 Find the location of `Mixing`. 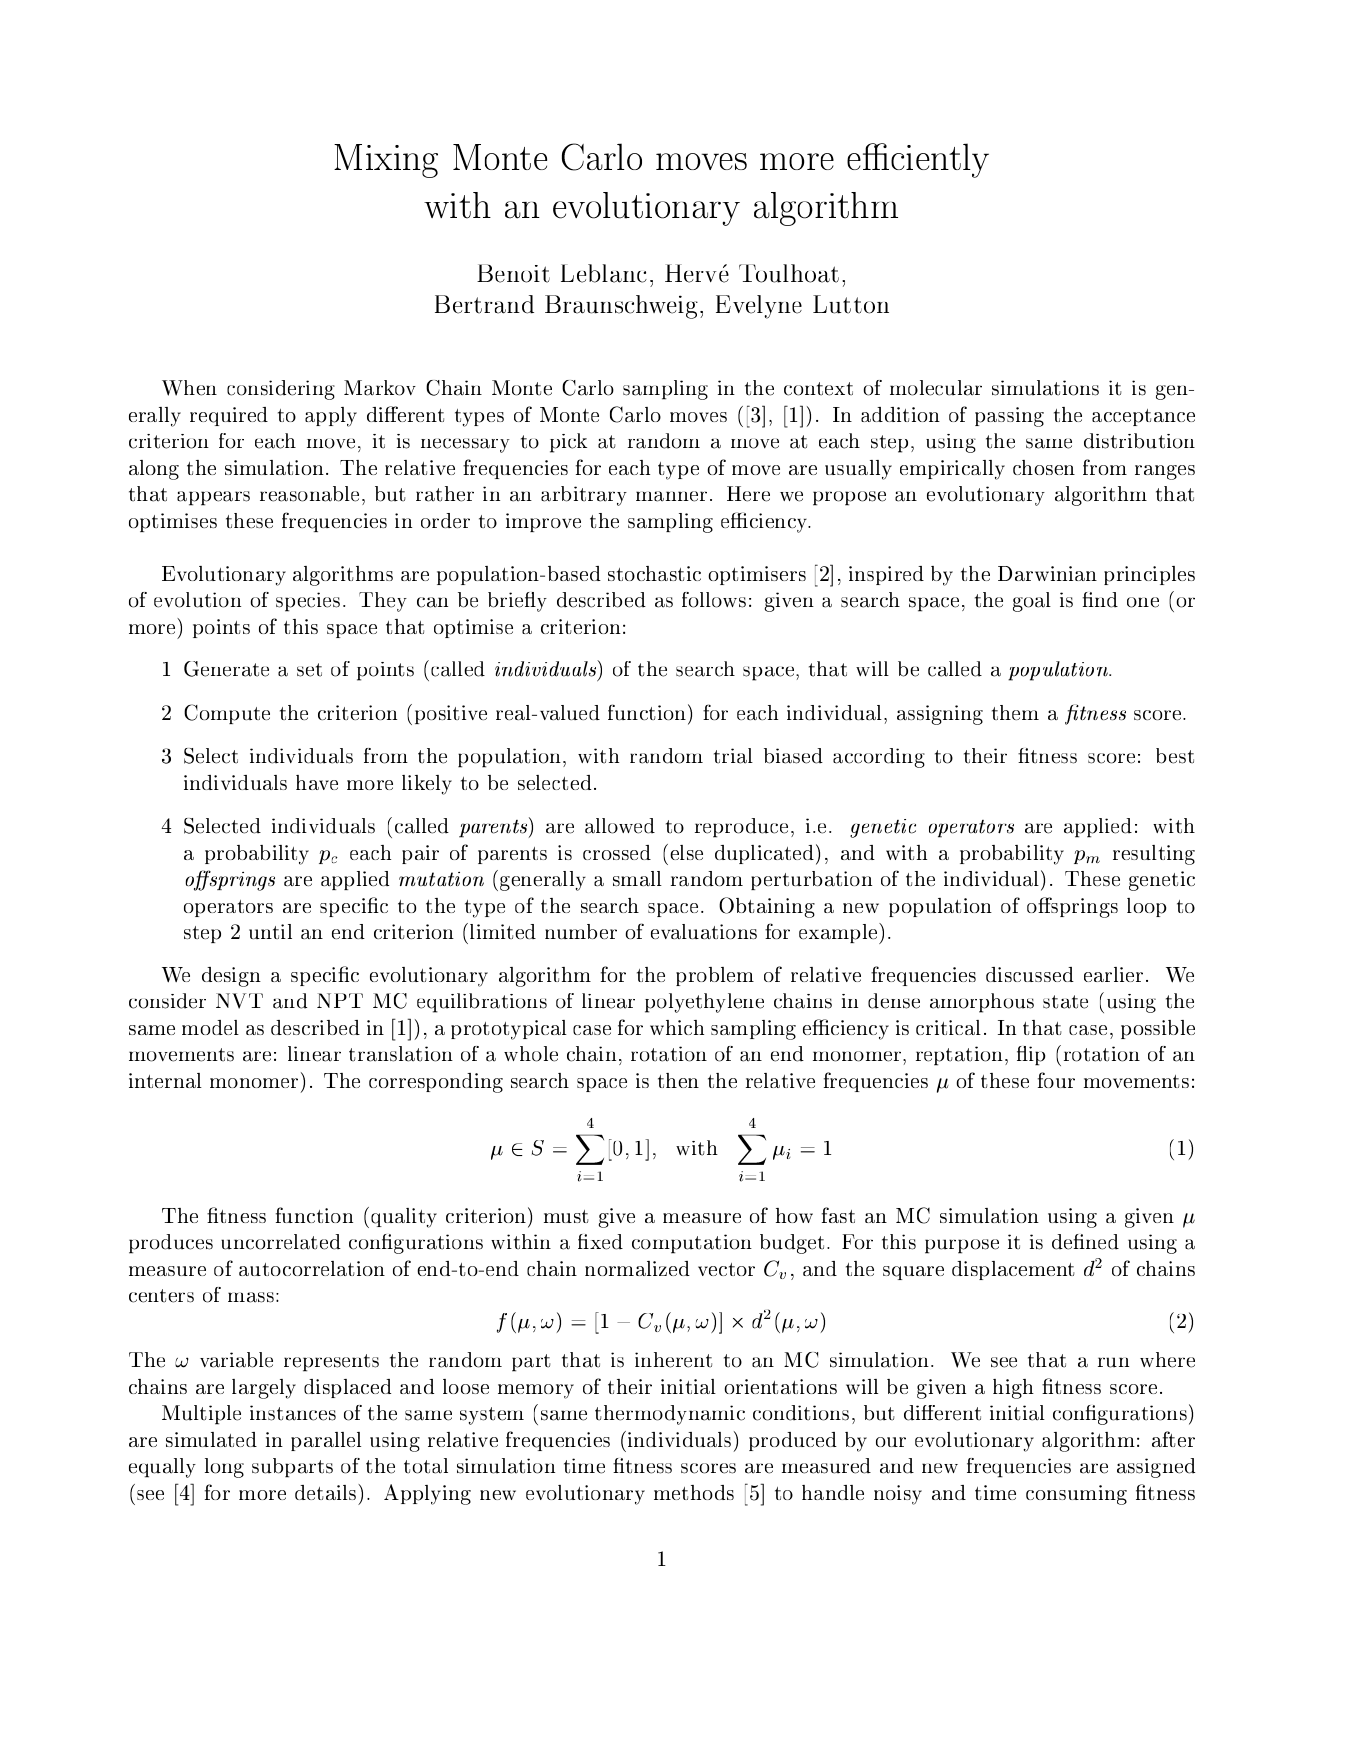

Mixing is located at coordinates (386, 161).
